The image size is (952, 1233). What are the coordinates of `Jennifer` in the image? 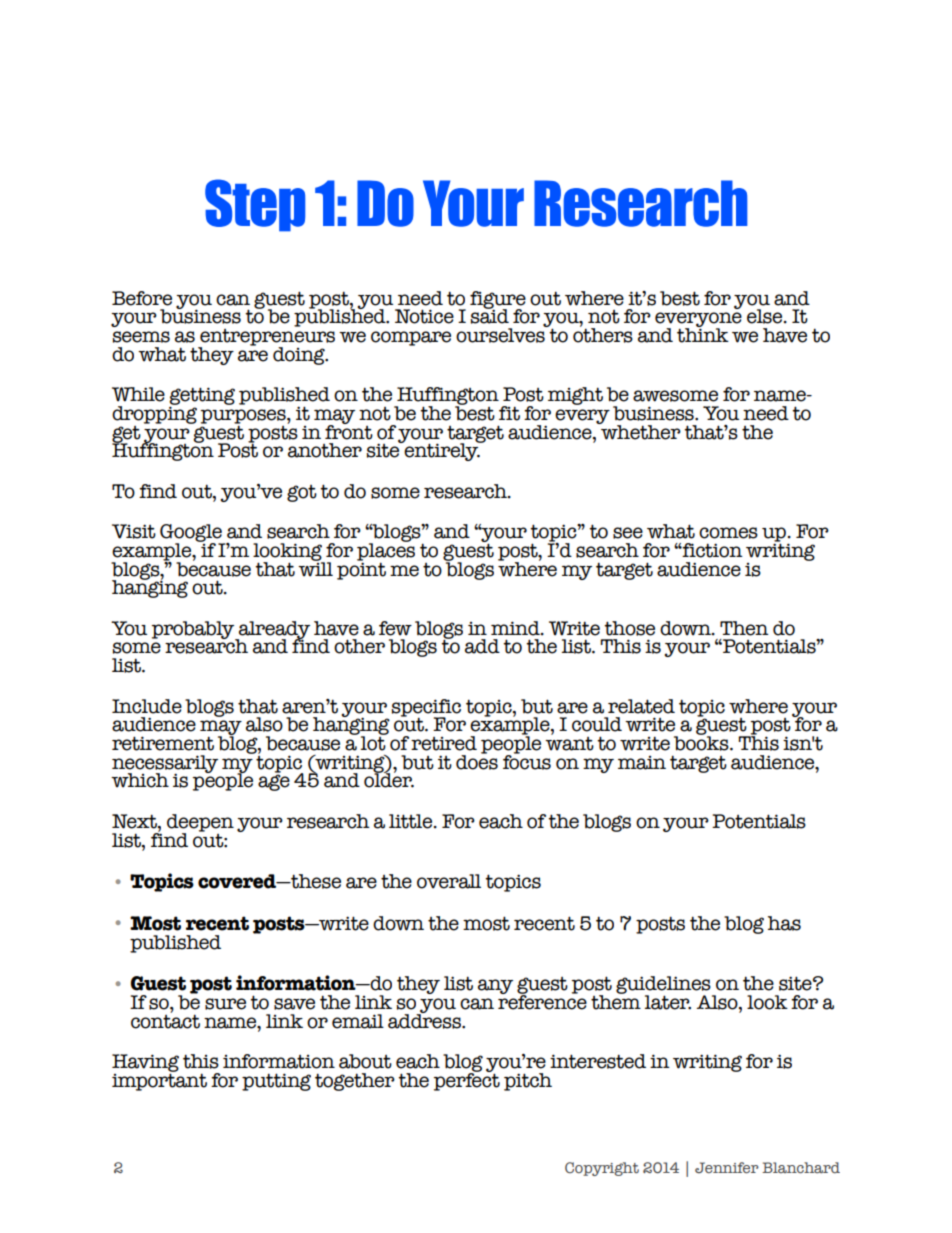 It's located at (727, 1167).
